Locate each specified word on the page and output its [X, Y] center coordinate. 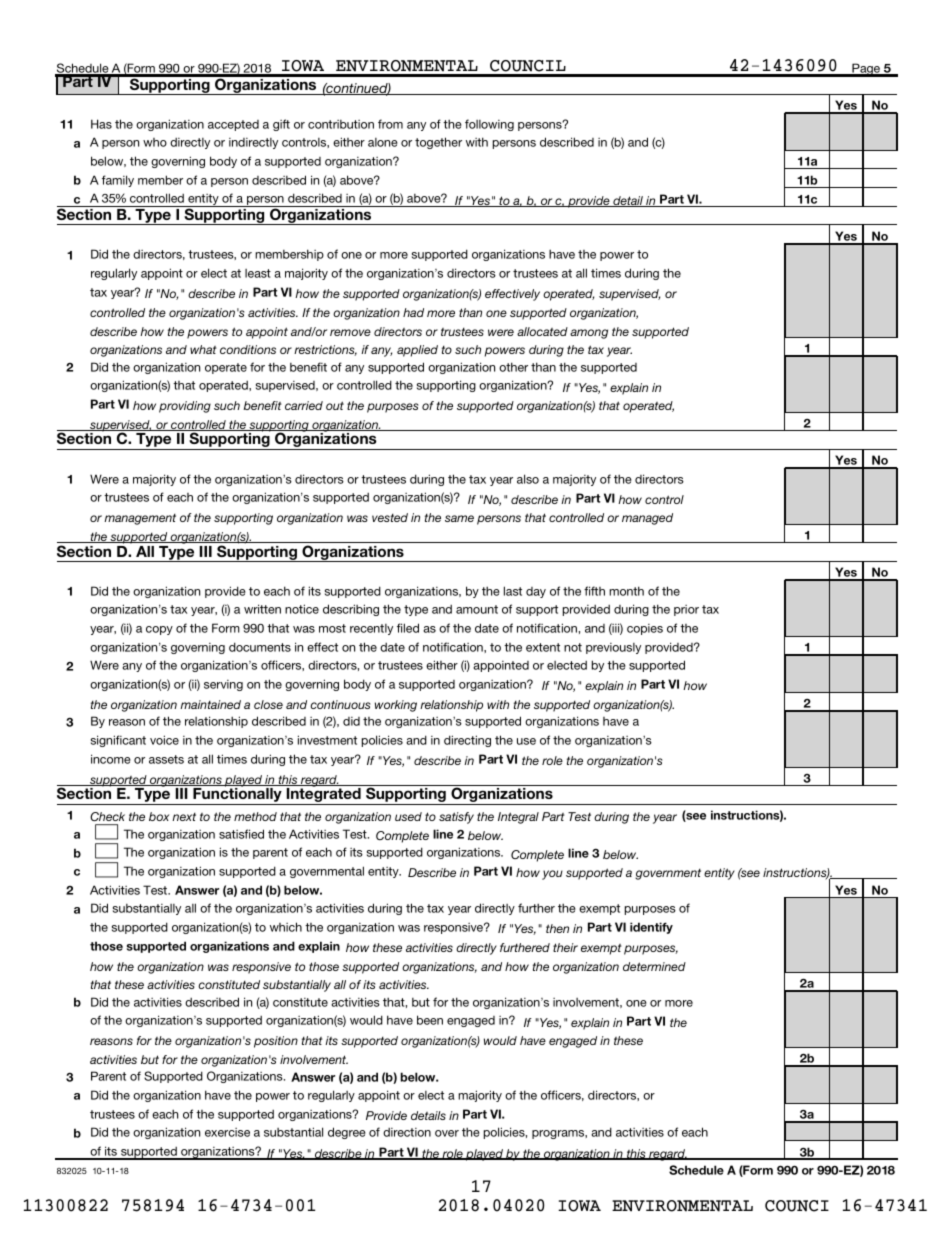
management [140, 519]
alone [383, 142]
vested [390, 517]
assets [166, 759]
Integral [518, 818]
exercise [227, 1132]
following [489, 125]
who [155, 142]
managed [647, 519]
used [408, 816]
